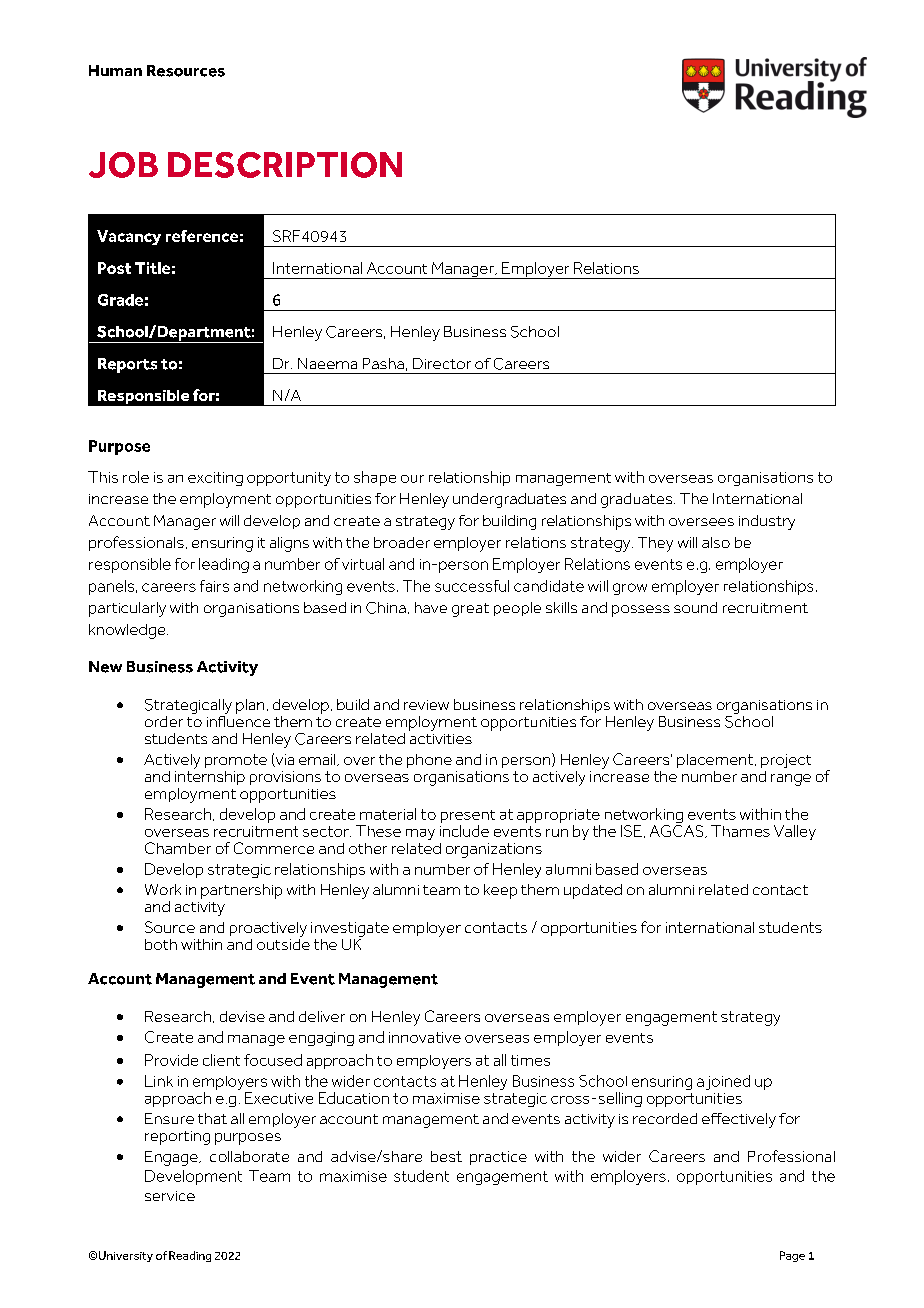 This document has height=1308, width=924. I want to click on keep, so click(500, 891).
